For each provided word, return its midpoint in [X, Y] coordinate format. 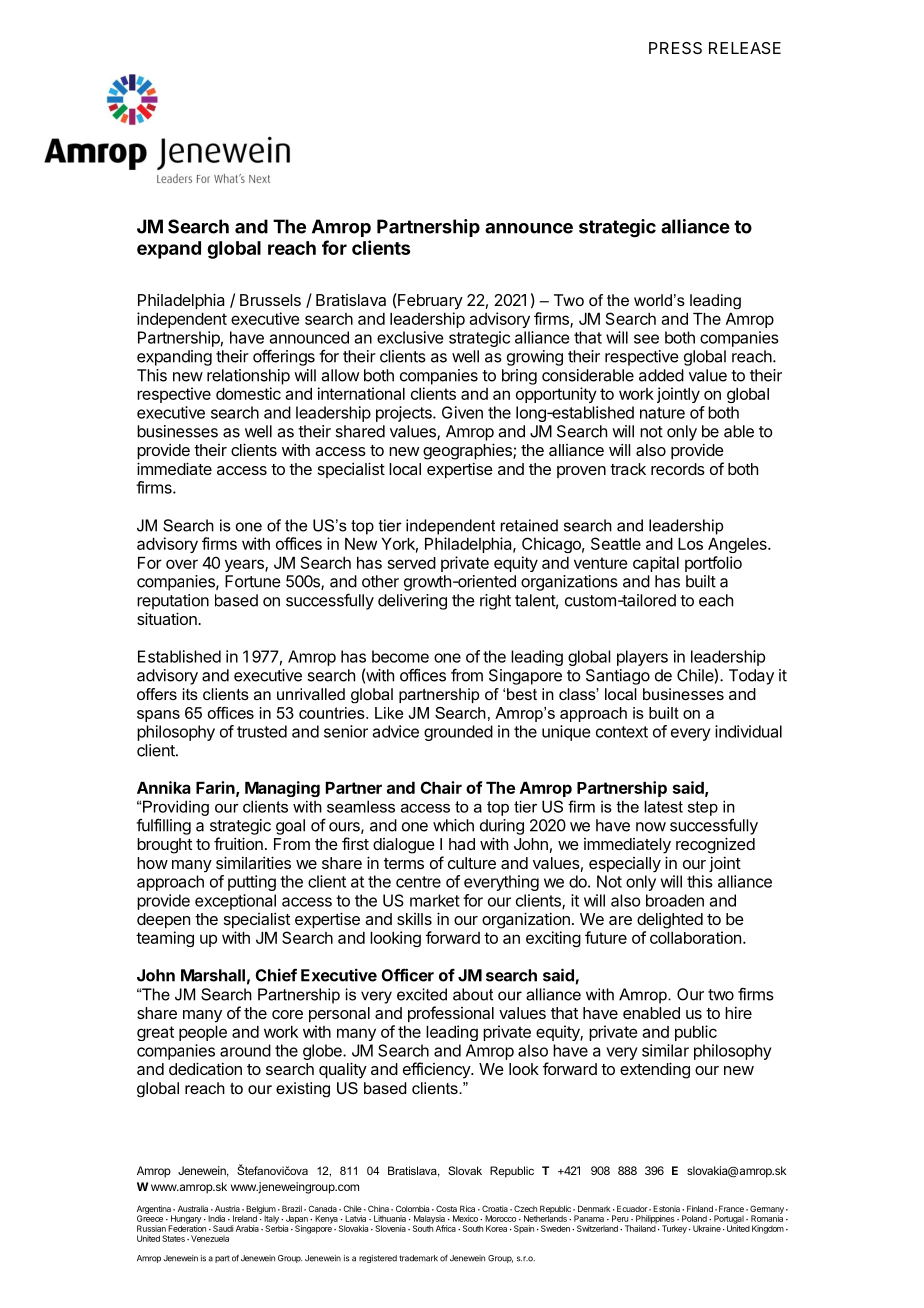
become [400, 656]
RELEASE [745, 48]
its [190, 694]
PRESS [675, 48]
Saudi [223, 1228]
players [642, 658]
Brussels [270, 300]
